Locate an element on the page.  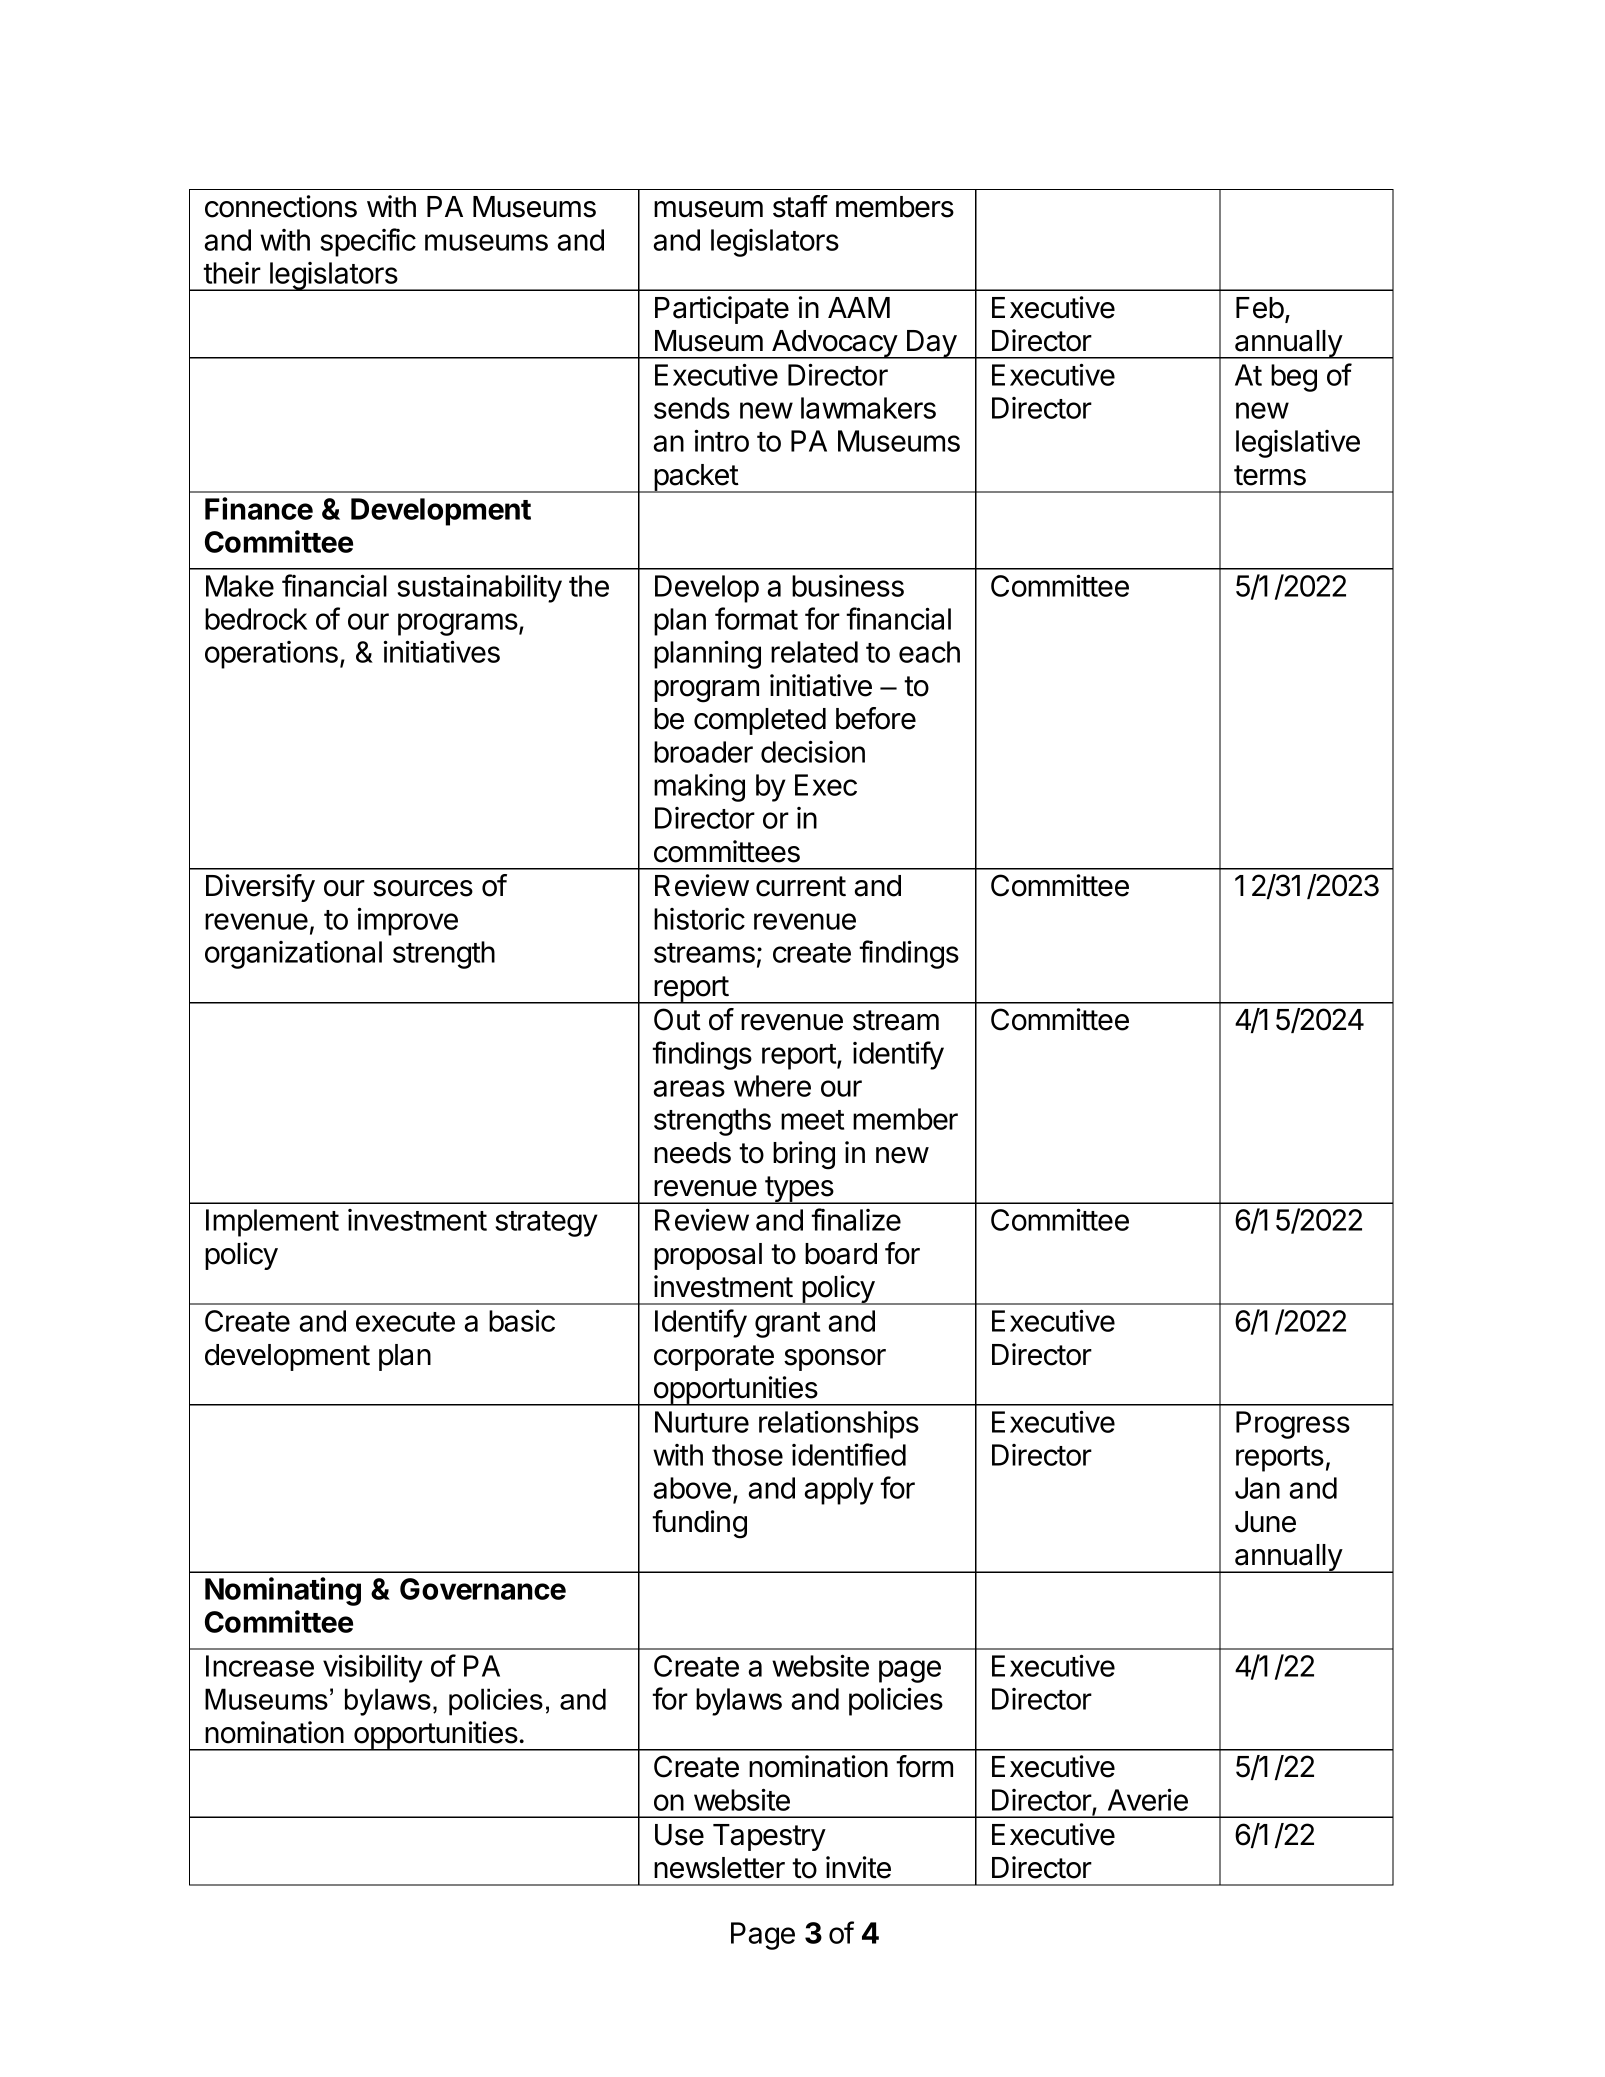
Feb is located at coordinates (1260, 308).
